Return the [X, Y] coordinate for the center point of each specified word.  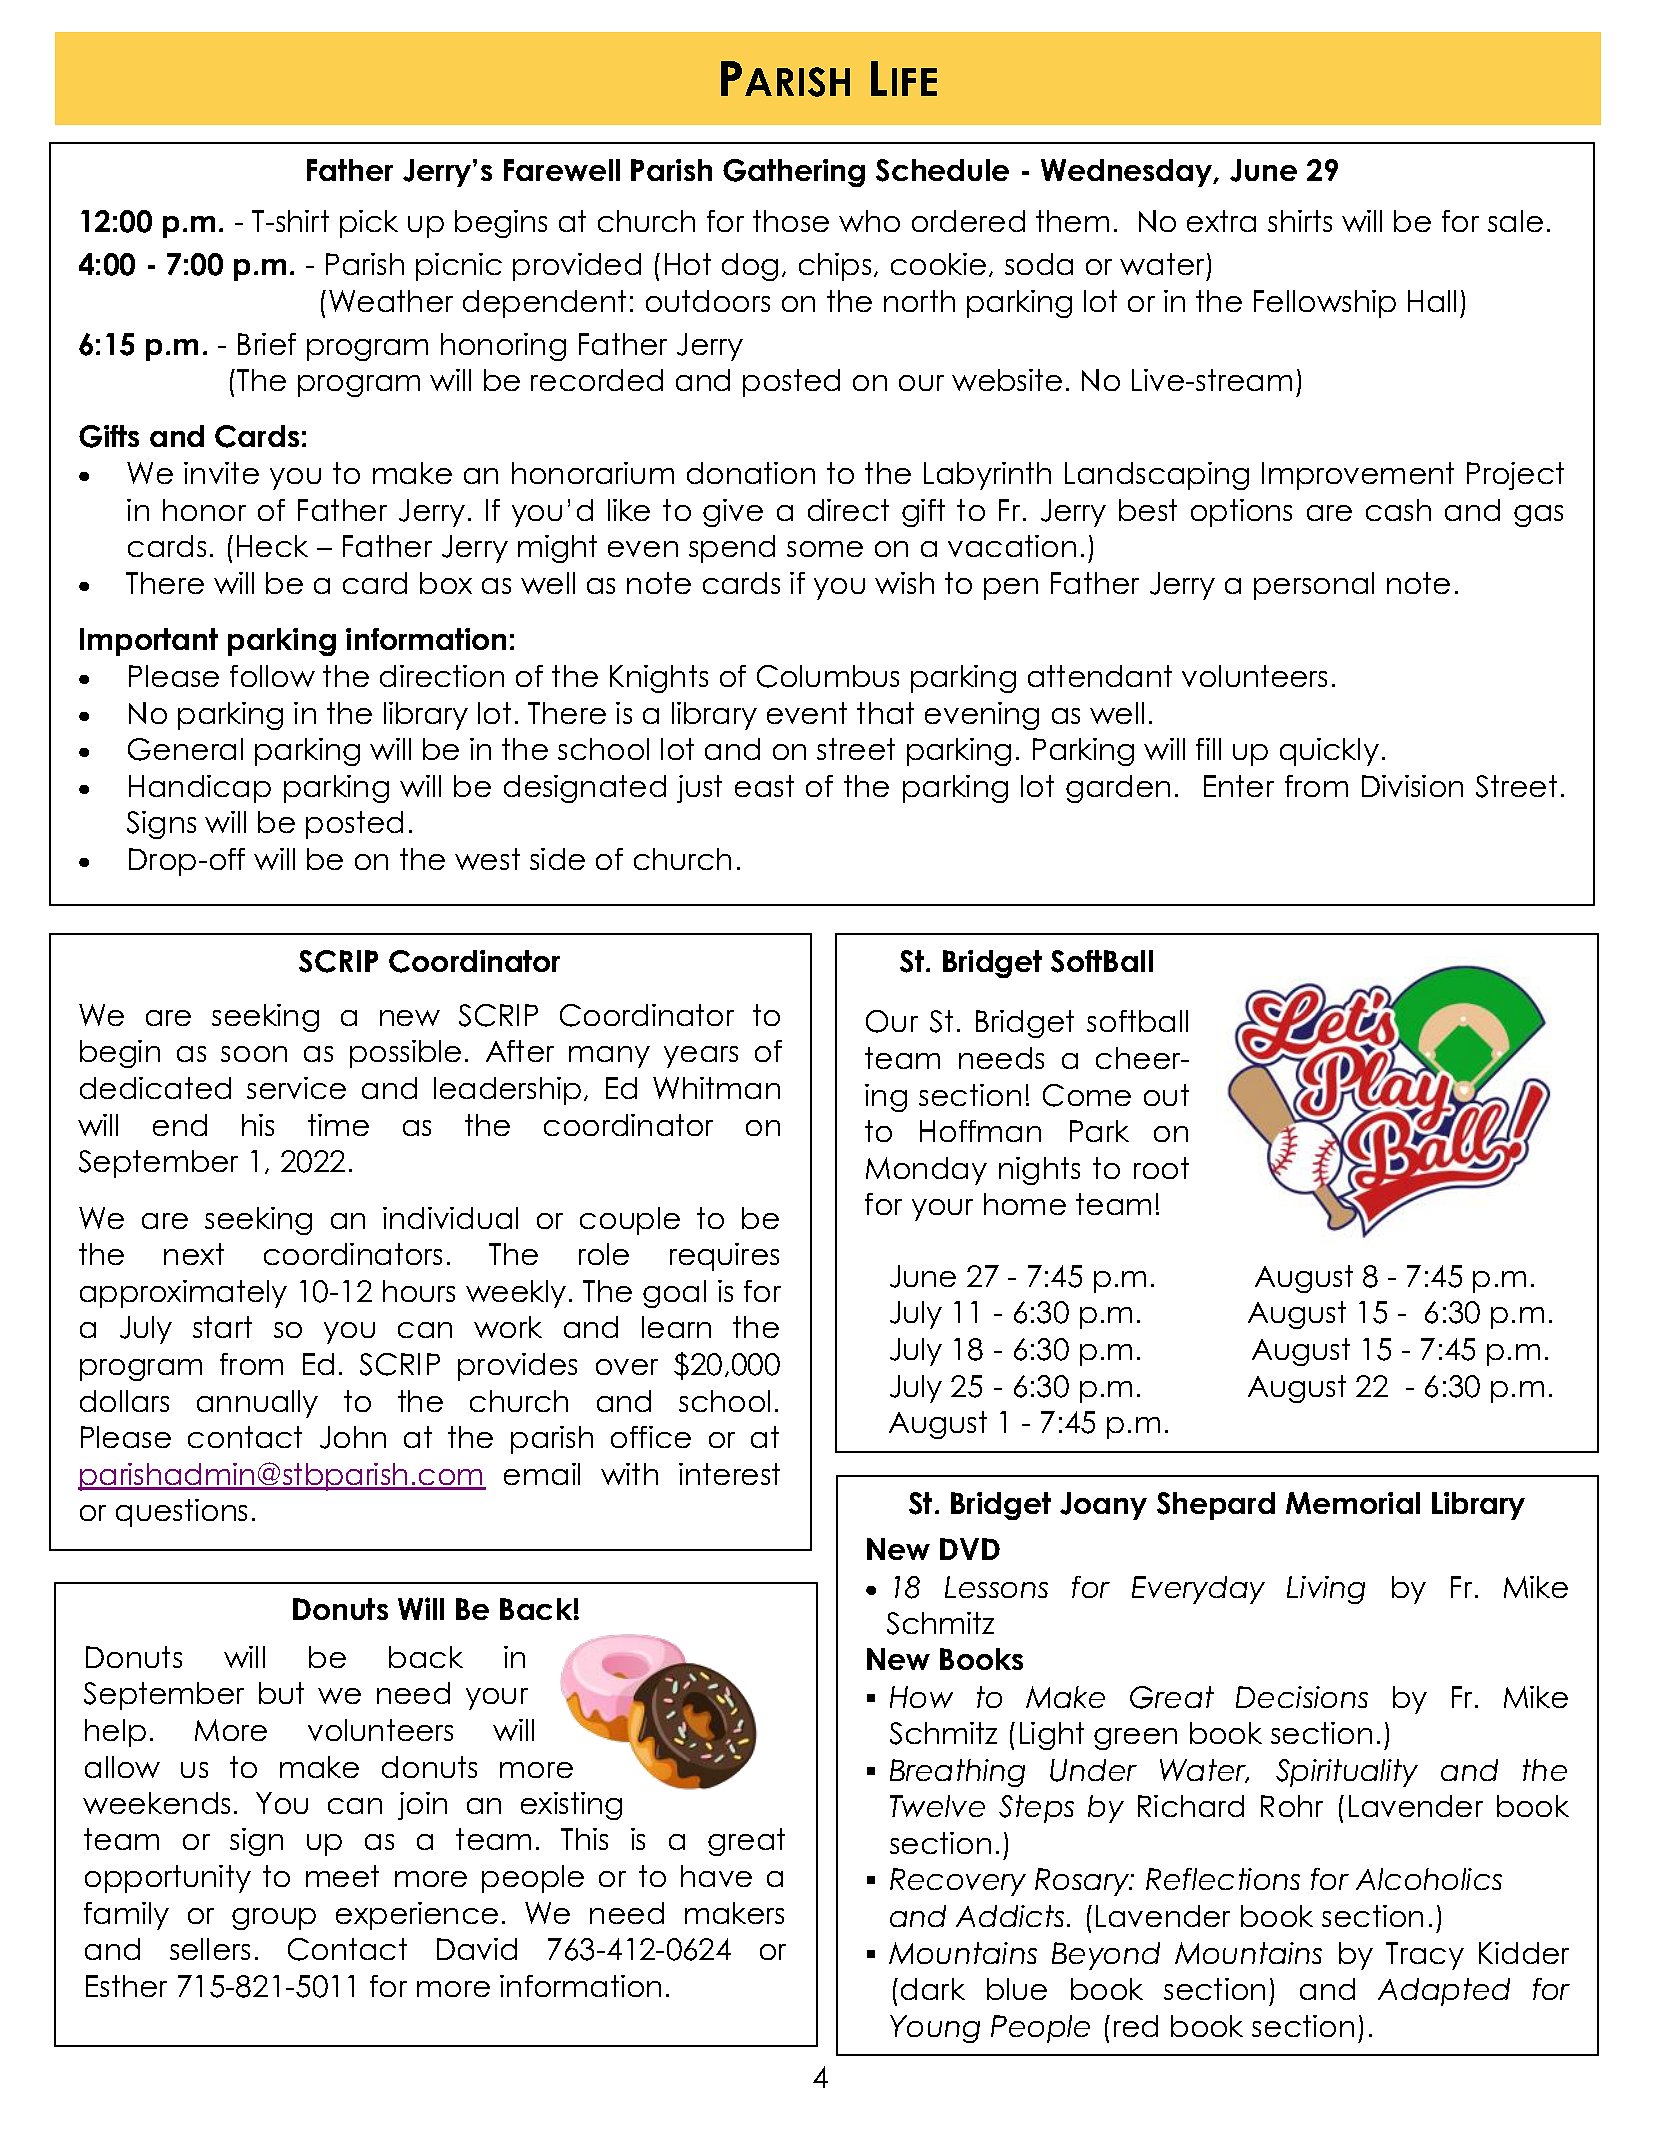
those [791, 221]
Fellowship [1325, 304]
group [274, 1919]
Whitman [716, 1088]
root [1161, 1168]
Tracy [1425, 1956]
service [296, 1088]
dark [933, 1989]
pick [369, 224]
